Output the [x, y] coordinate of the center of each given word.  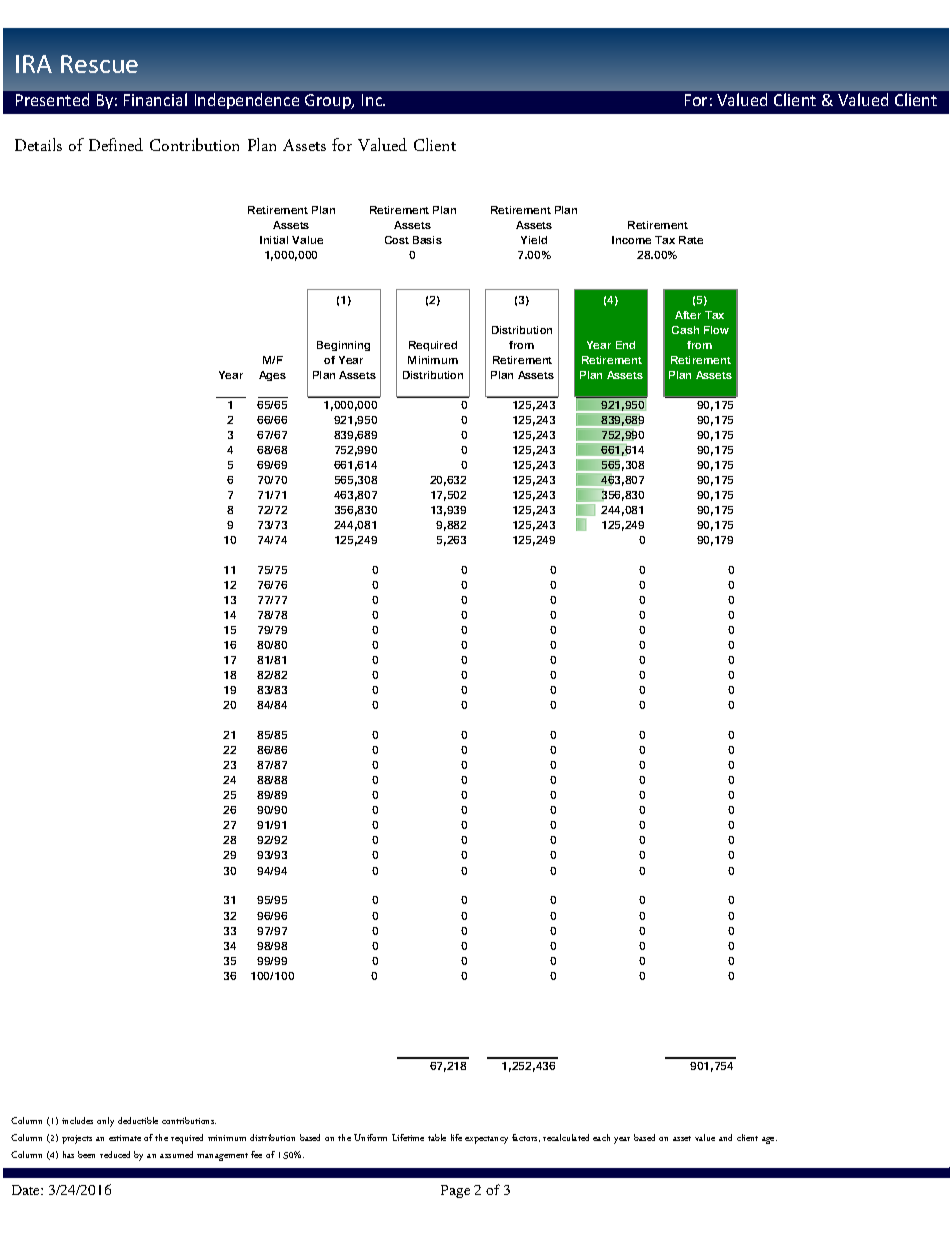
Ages [272, 376]
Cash [685, 330]
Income [631, 240]
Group [329, 101]
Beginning [343, 346]
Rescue [99, 64]
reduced [115, 1154]
